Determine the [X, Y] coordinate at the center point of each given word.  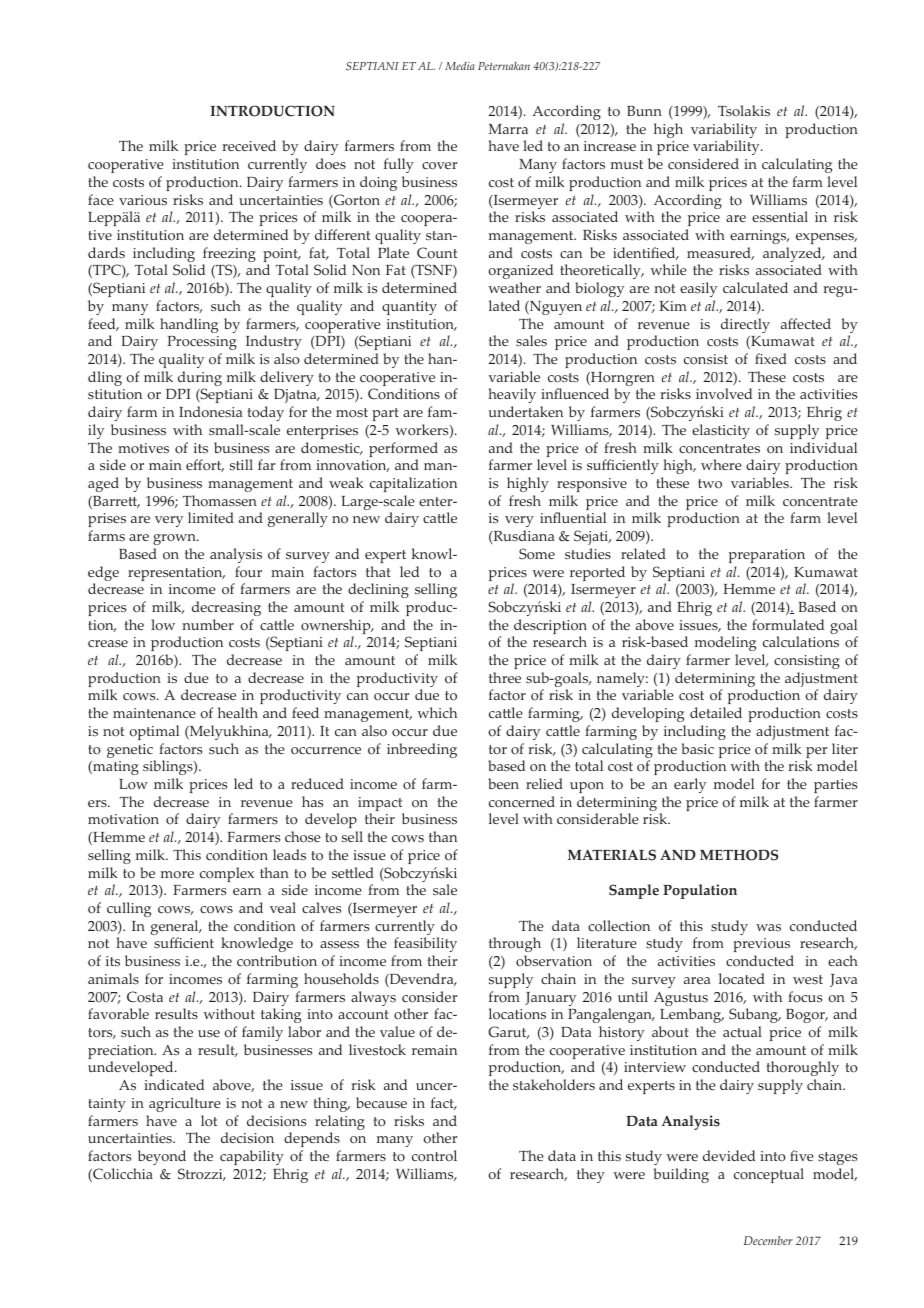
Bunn [644, 111]
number [208, 624]
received [249, 145]
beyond [162, 1157]
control [434, 1156]
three [505, 677]
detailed [716, 712]
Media [460, 66]
